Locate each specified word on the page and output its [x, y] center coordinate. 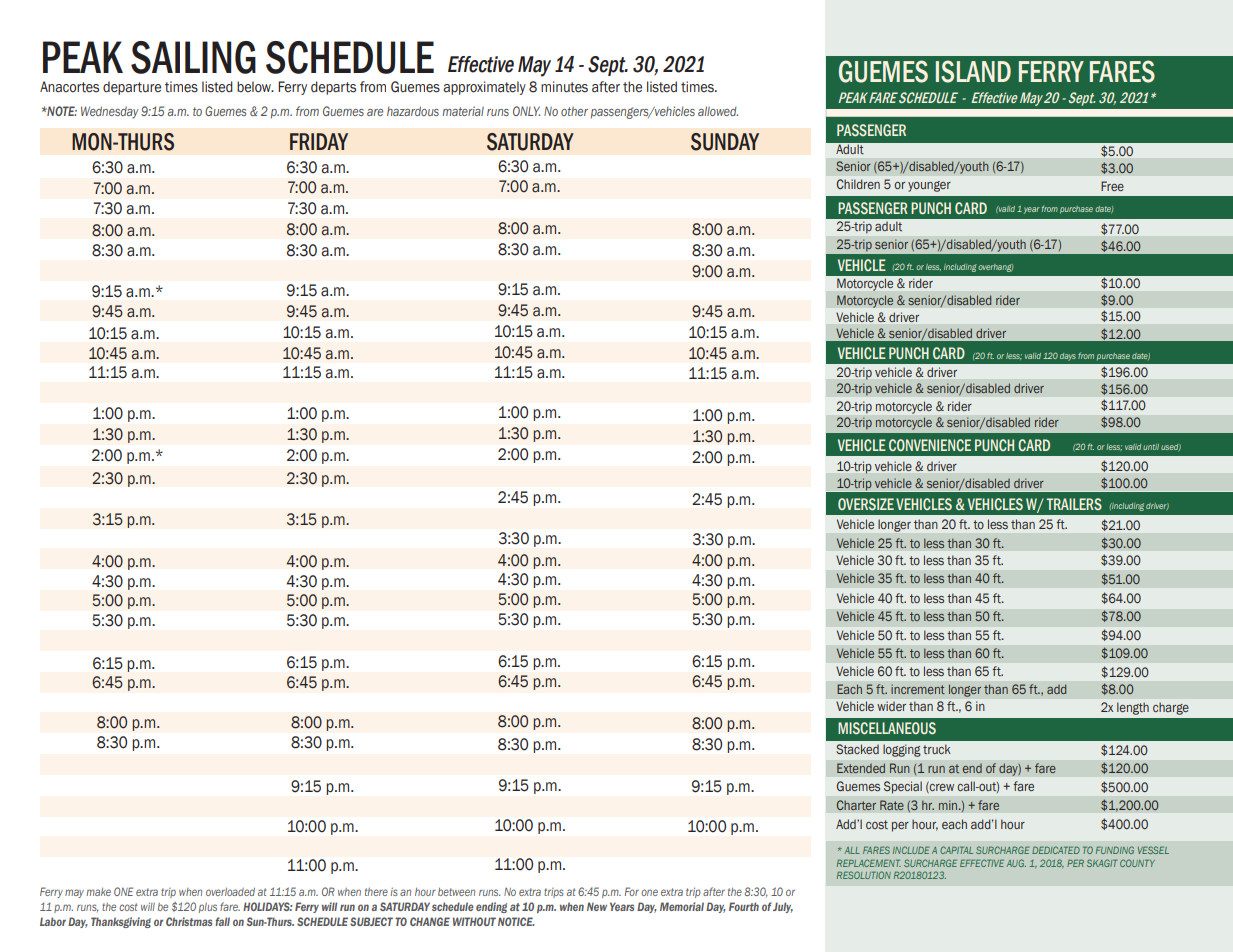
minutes [564, 87]
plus [208, 908]
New [597, 906]
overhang [995, 268]
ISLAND [973, 71]
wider [891, 706]
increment [918, 689]
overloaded [230, 892]
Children [858, 184]
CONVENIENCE [930, 445]
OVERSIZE [866, 504]
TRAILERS [1074, 504]
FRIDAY [319, 141]
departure [132, 88]
